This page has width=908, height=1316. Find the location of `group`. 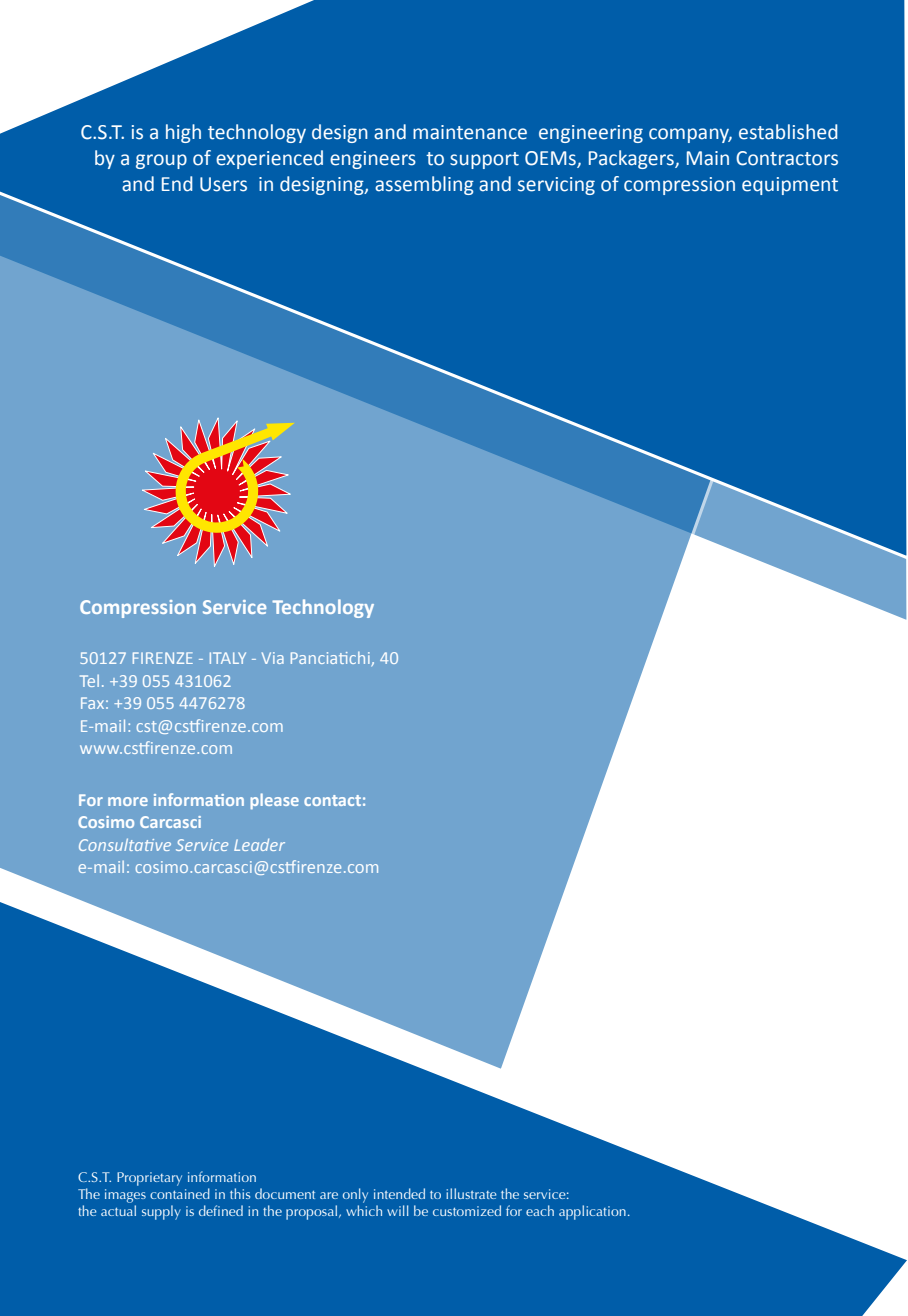

group is located at coordinates (161, 161).
